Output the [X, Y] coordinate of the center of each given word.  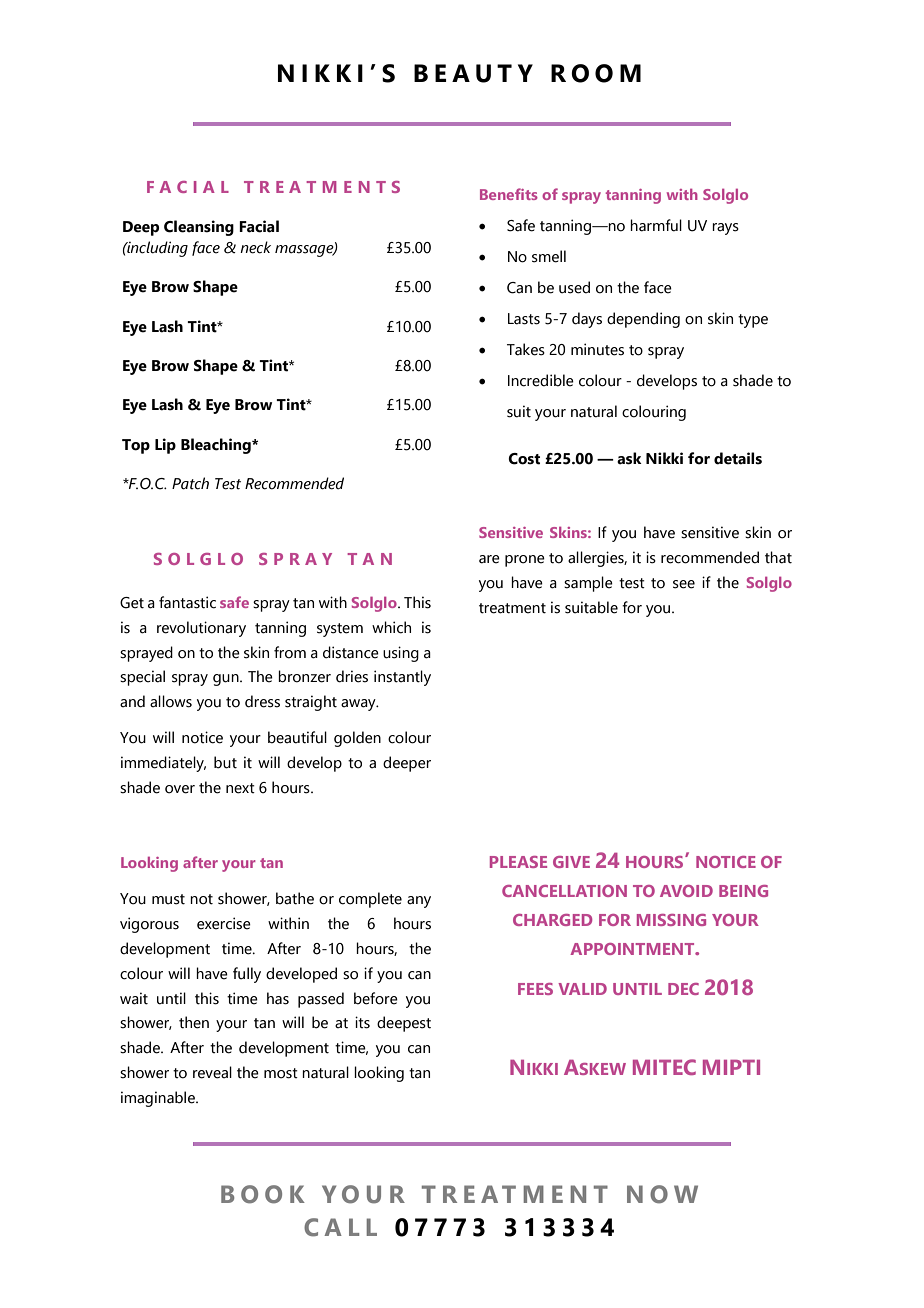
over [180, 789]
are [489, 559]
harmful [656, 225]
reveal [212, 1072]
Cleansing [199, 228]
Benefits [509, 194]
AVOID [686, 891]
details [738, 458]
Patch [190, 483]
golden [357, 739]
